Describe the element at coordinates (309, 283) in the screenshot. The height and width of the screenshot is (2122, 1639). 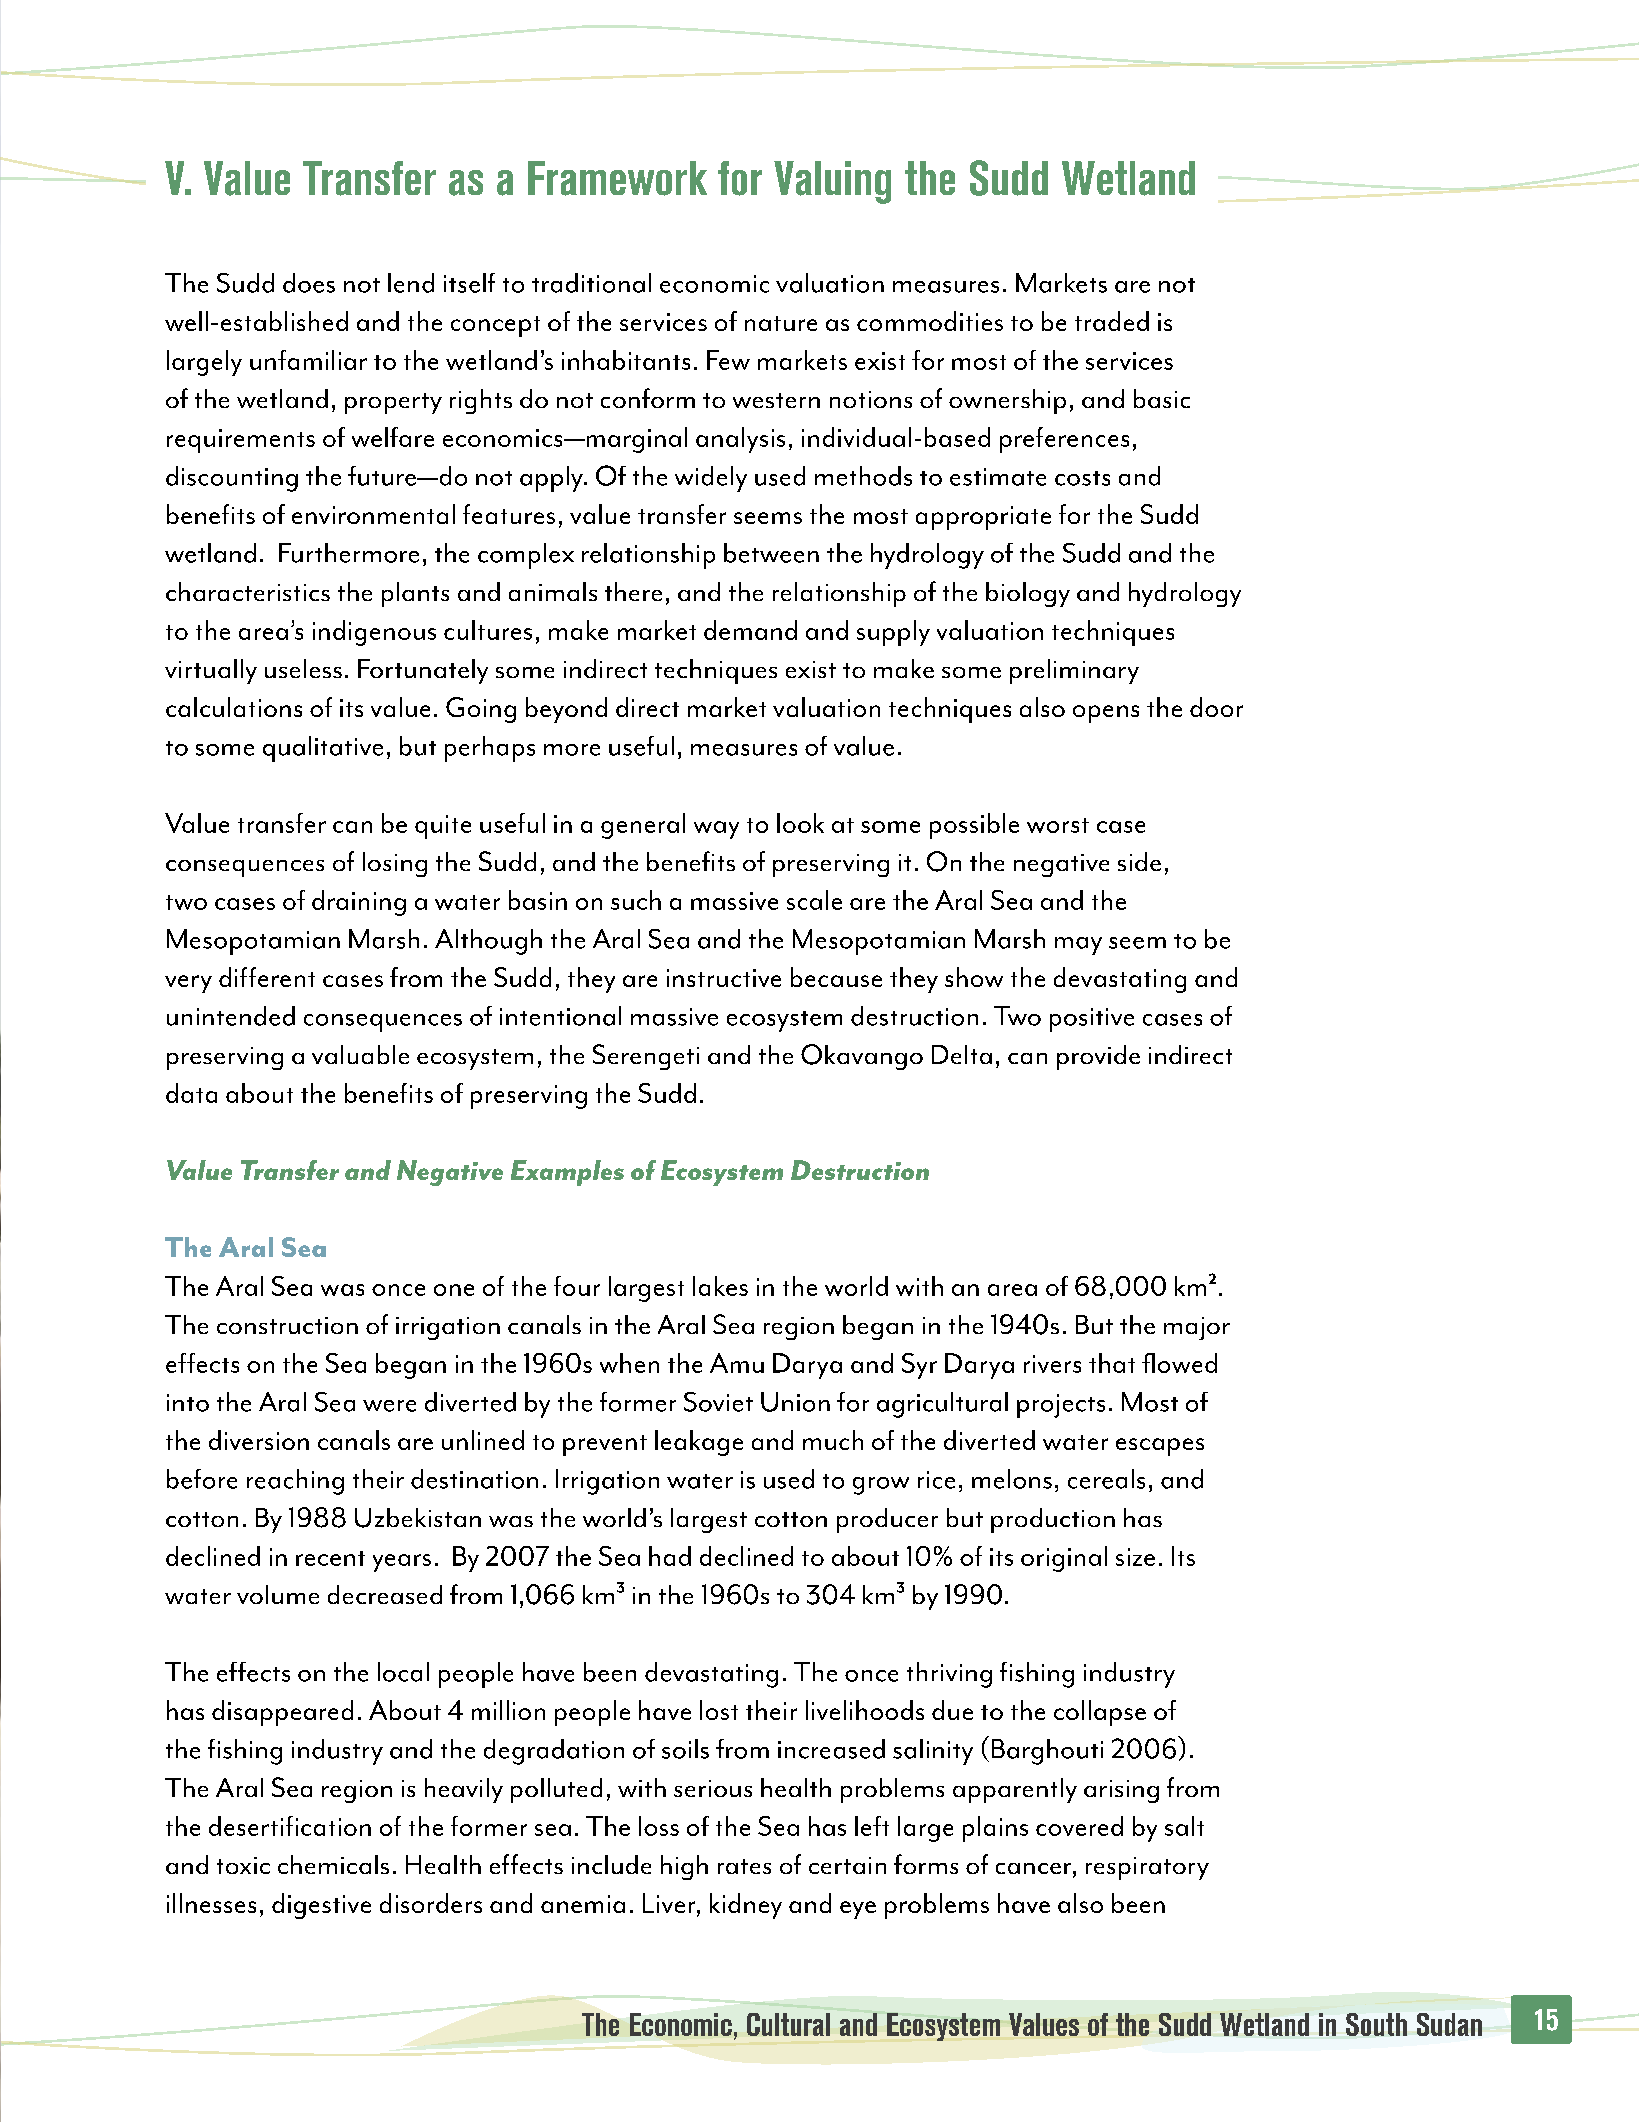
I see `does` at that location.
